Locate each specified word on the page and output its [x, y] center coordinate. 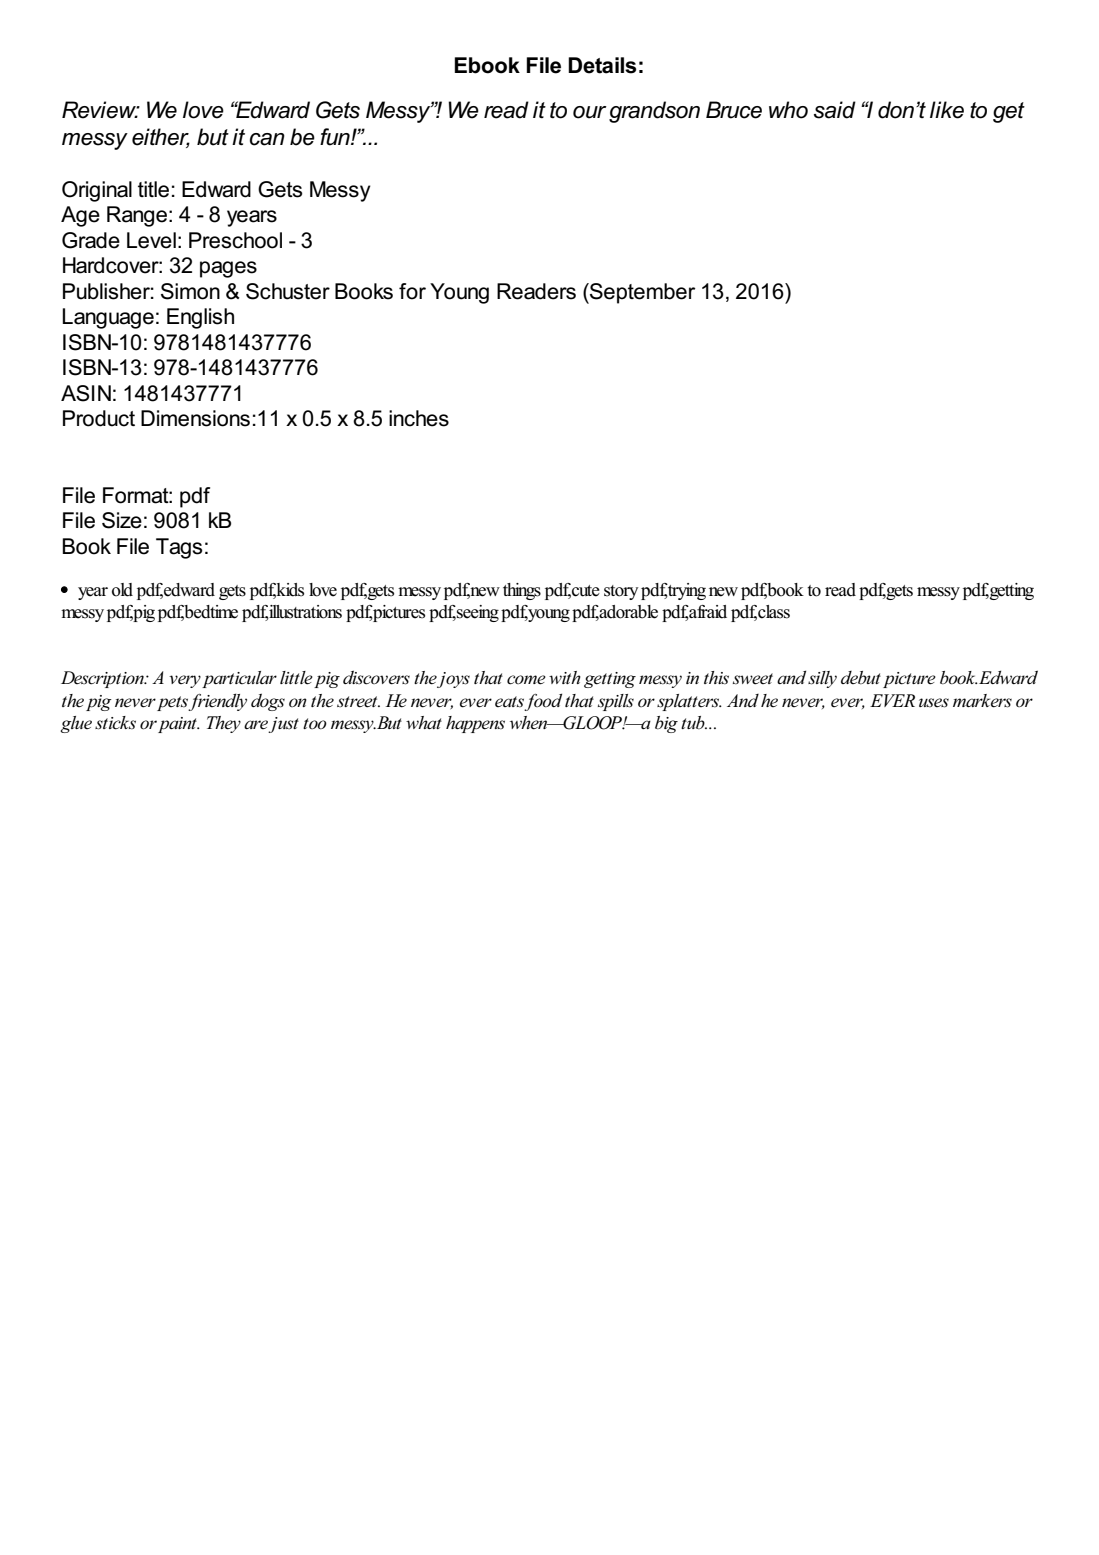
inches [419, 418]
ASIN [86, 393]
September [641, 293]
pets [173, 703]
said [835, 110]
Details [602, 65]
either [161, 137]
